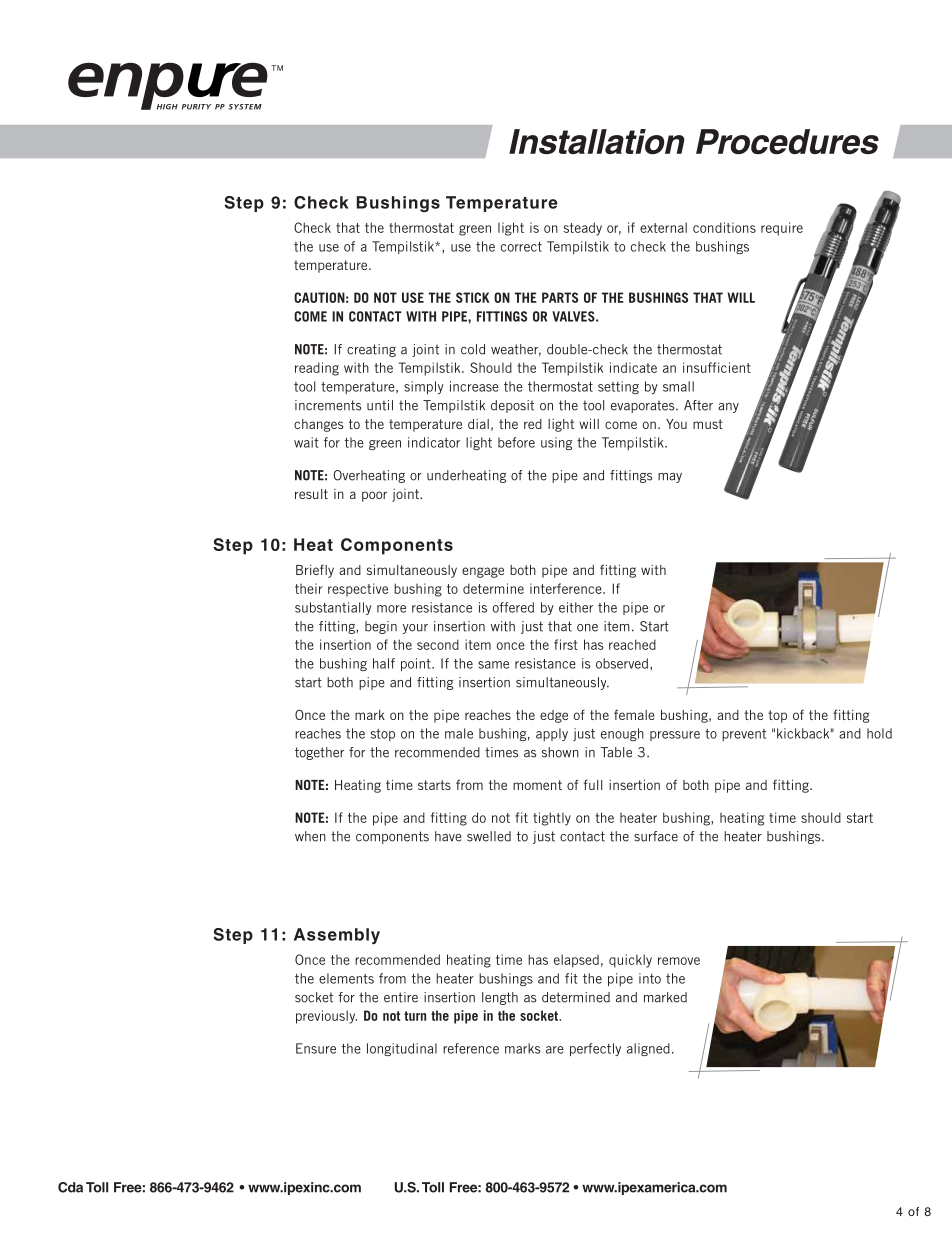  Describe the element at coordinates (483, 572) in the screenshot. I see `engage` at that location.
